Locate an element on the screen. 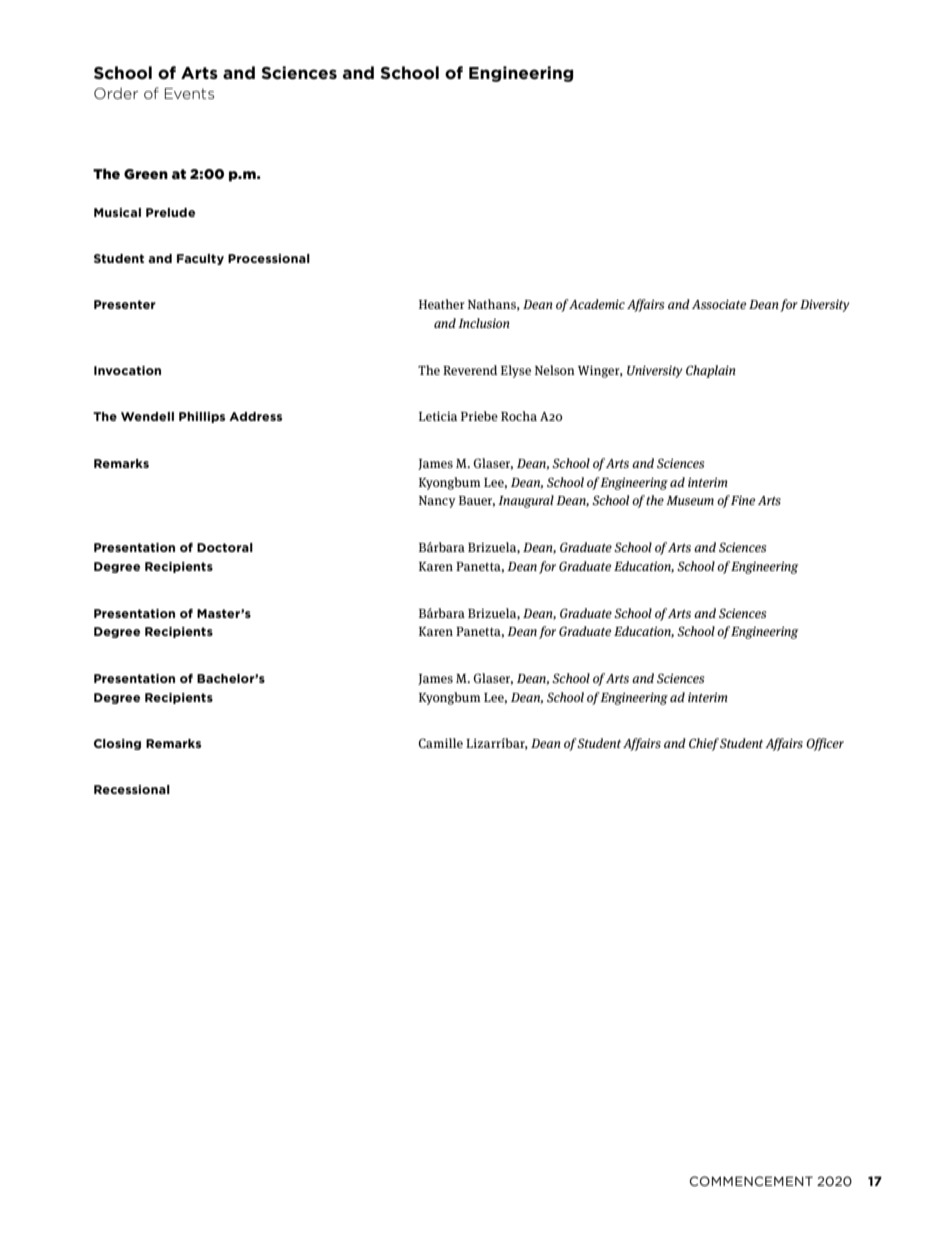  Closing is located at coordinates (117, 744).
